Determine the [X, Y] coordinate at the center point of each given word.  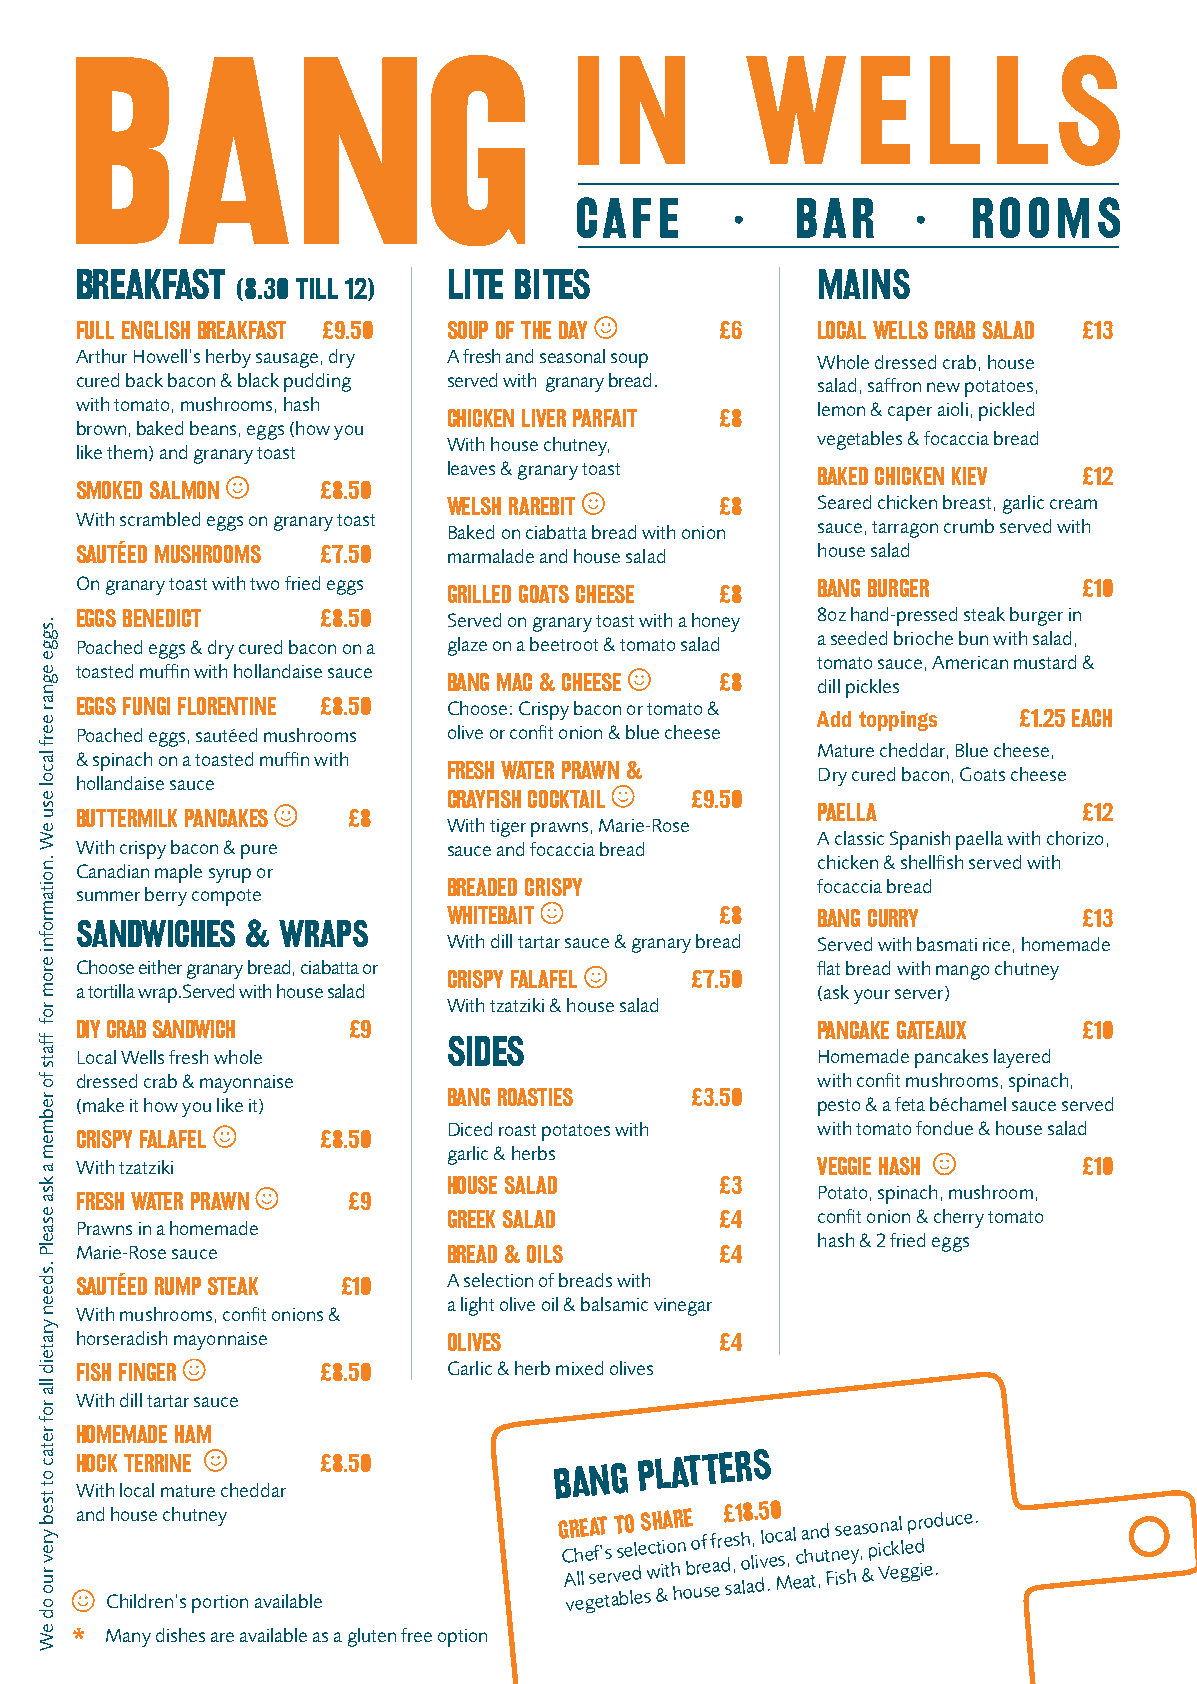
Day [573, 330]
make [103, 1105]
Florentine [227, 706]
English [156, 330]
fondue [944, 1128]
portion [220, 1604]
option [462, 1638]
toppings [898, 721]
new [943, 387]
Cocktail [566, 799]
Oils [545, 1254]
